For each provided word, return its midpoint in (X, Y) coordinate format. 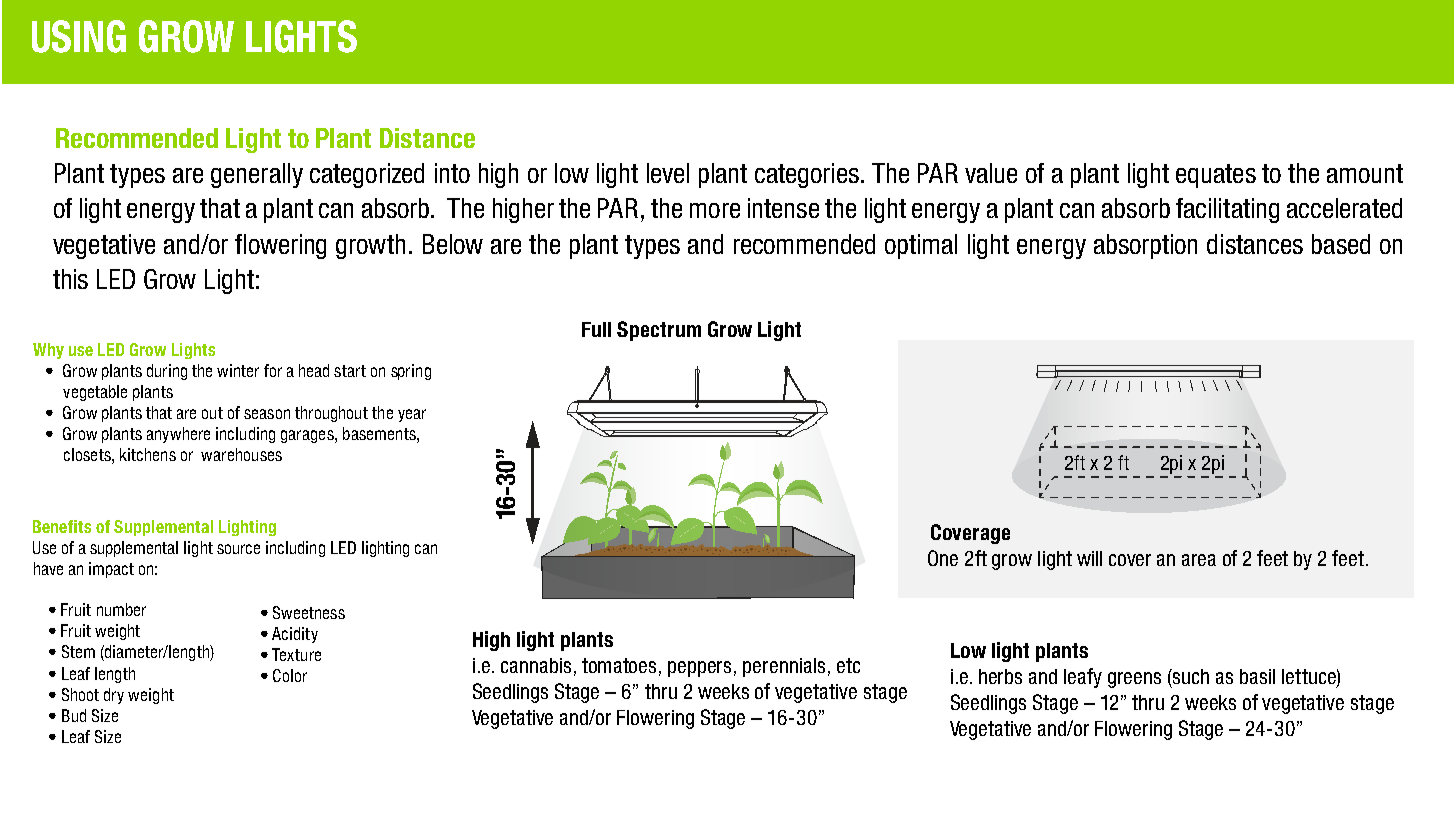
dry (114, 696)
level (668, 173)
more (715, 210)
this (70, 279)
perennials (784, 667)
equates (1216, 176)
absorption (1145, 246)
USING (79, 36)
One (943, 558)
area (1199, 560)
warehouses (241, 454)
